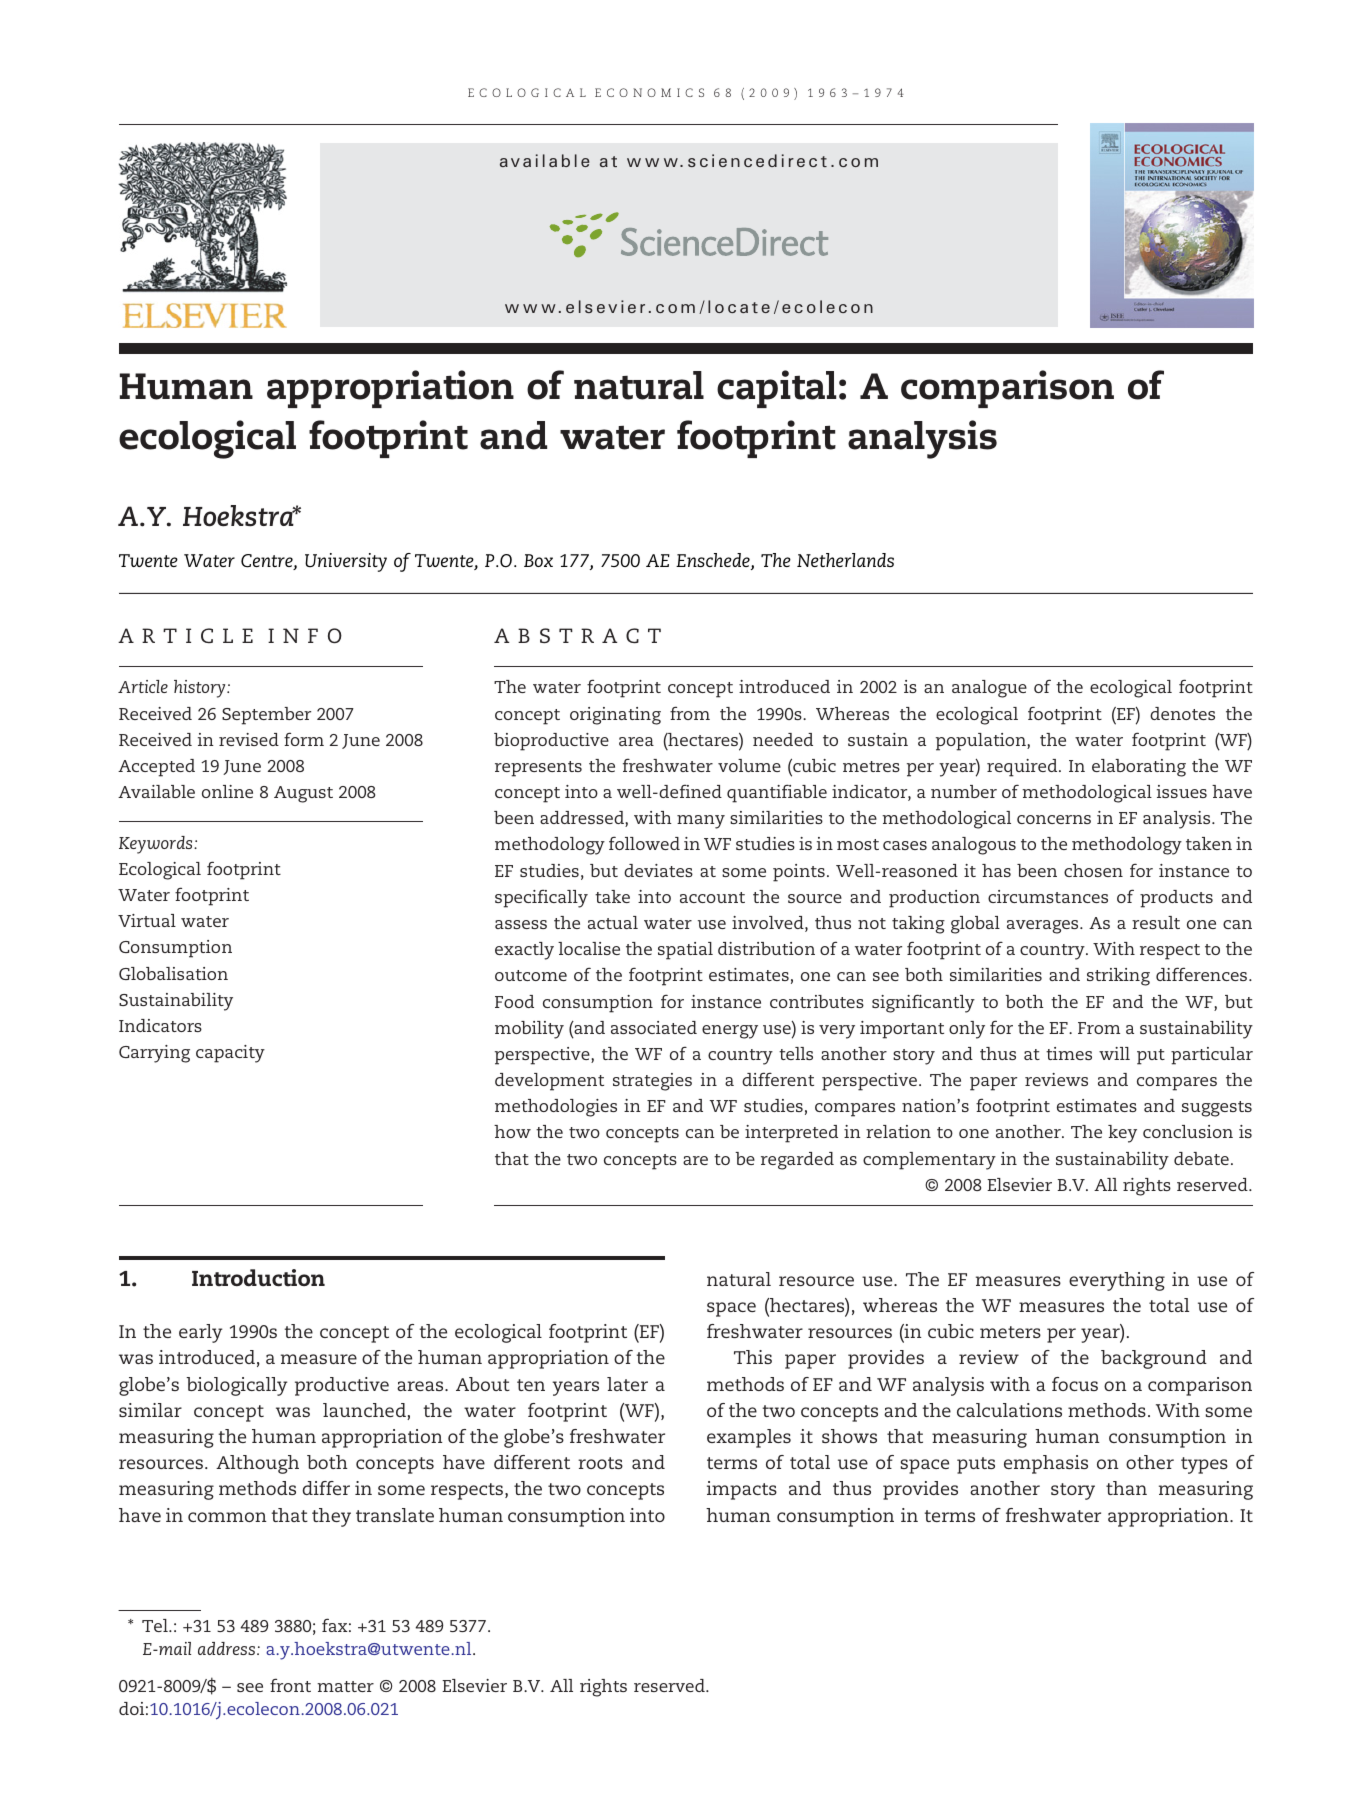 The width and height of the screenshot is (1361, 1814). I want to click on capital, so click(776, 389).
